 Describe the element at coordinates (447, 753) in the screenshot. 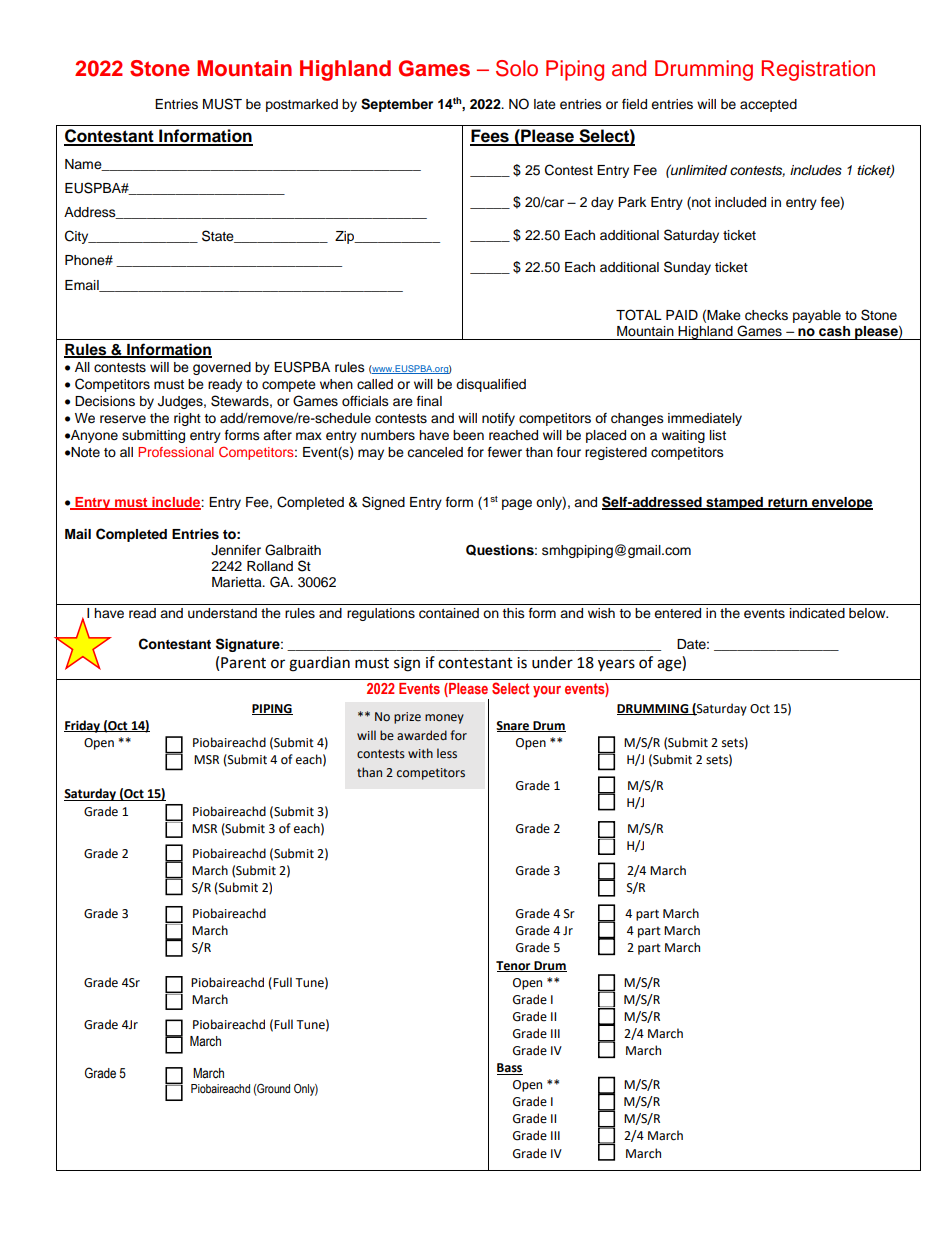

I see `less` at that location.
